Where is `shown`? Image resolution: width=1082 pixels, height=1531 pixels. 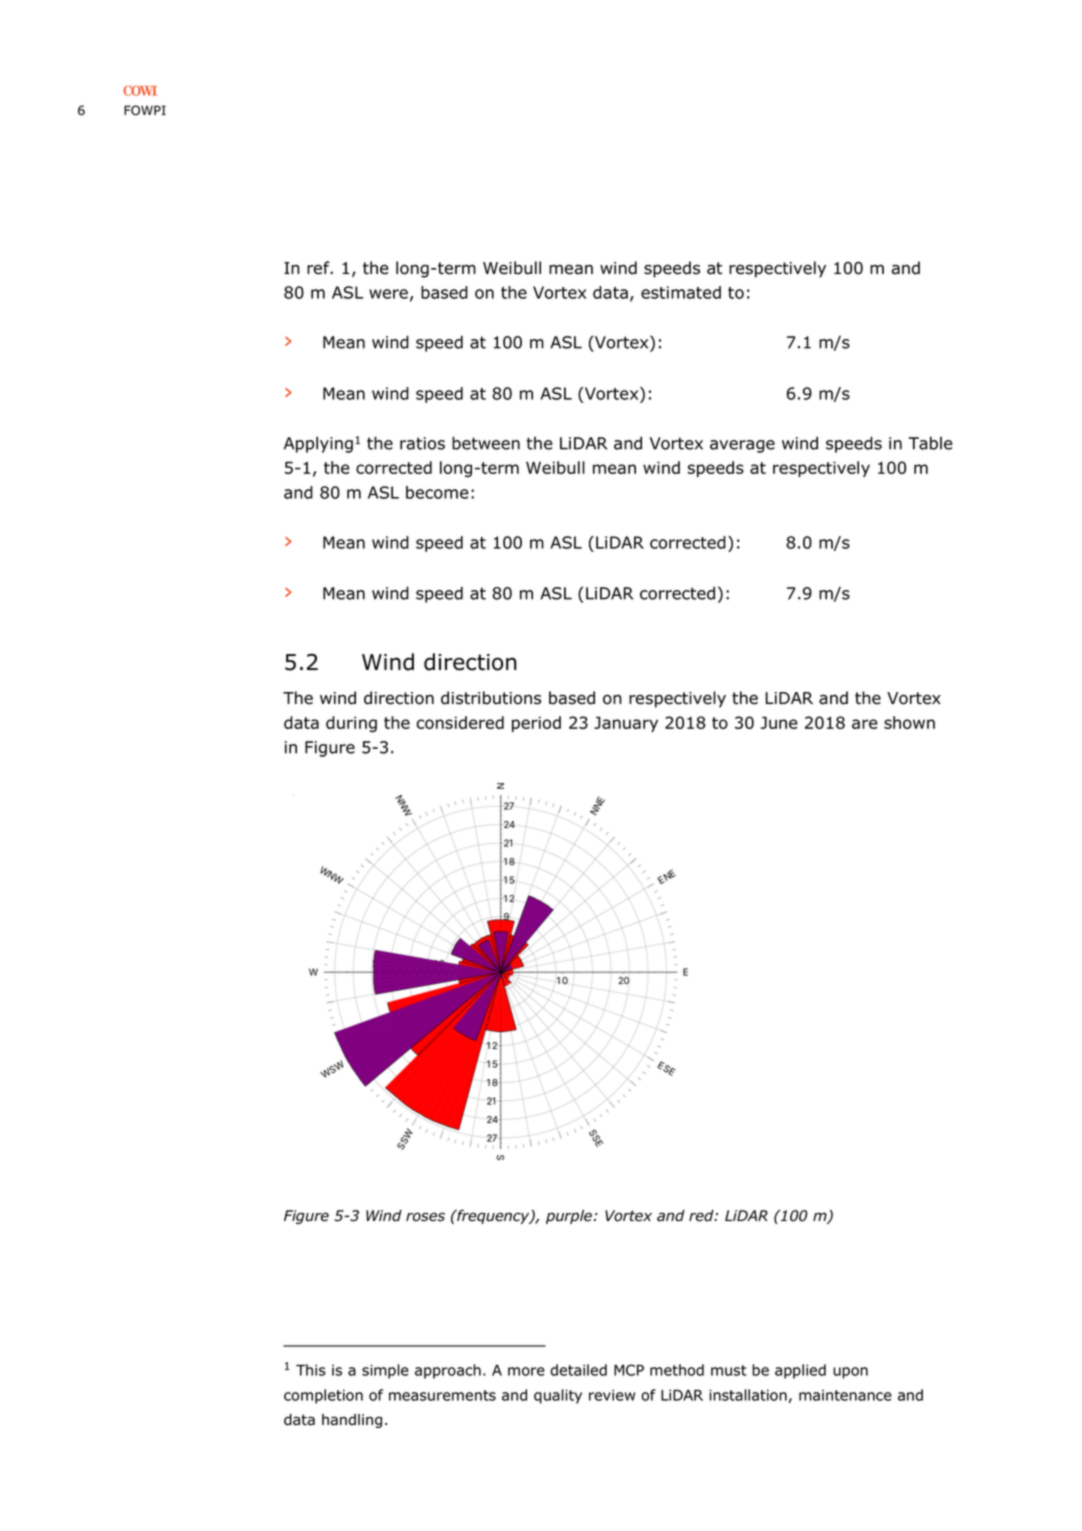
shown is located at coordinates (909, 722).
